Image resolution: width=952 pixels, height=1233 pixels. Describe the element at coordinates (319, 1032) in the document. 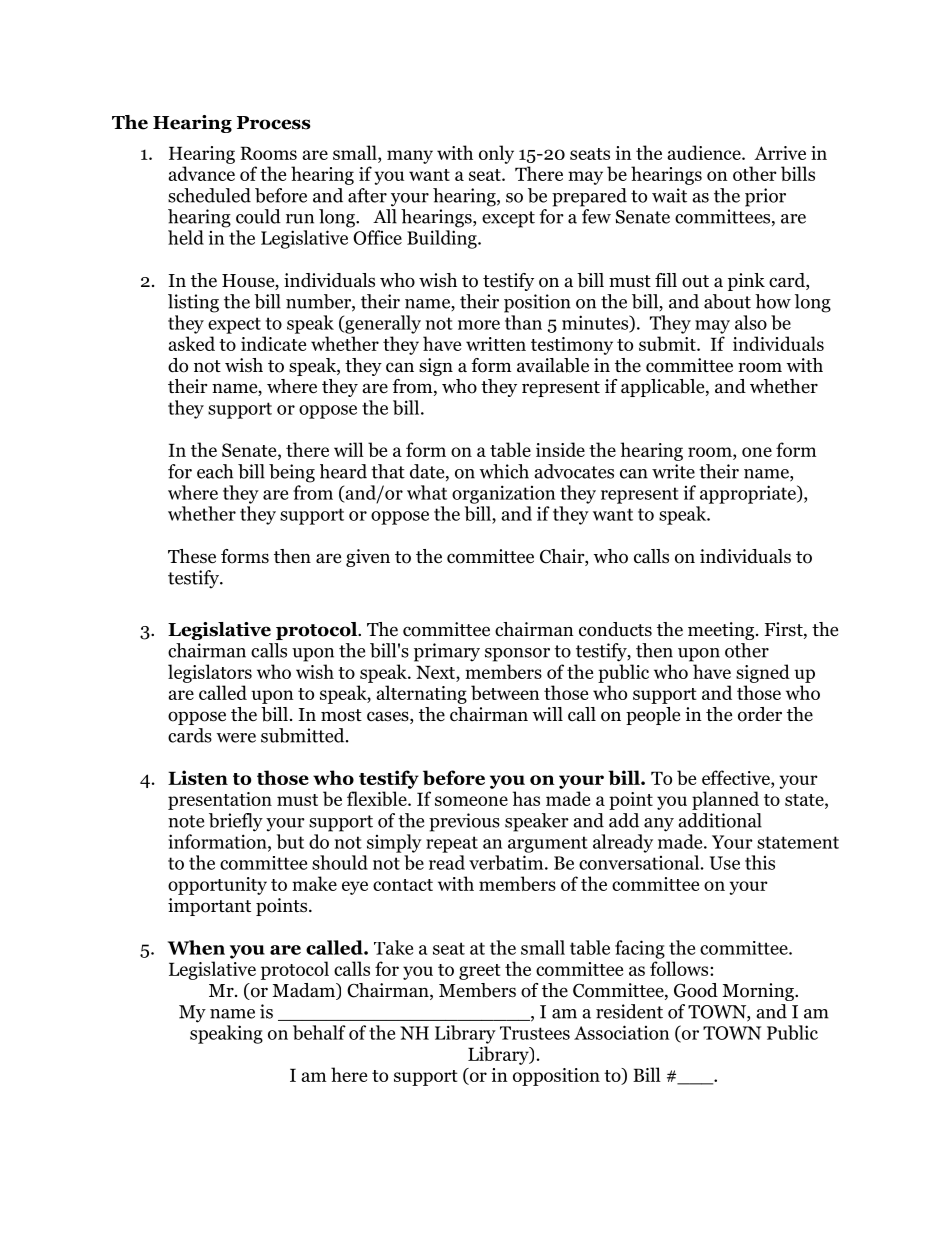

I see `behalf` at that location.
